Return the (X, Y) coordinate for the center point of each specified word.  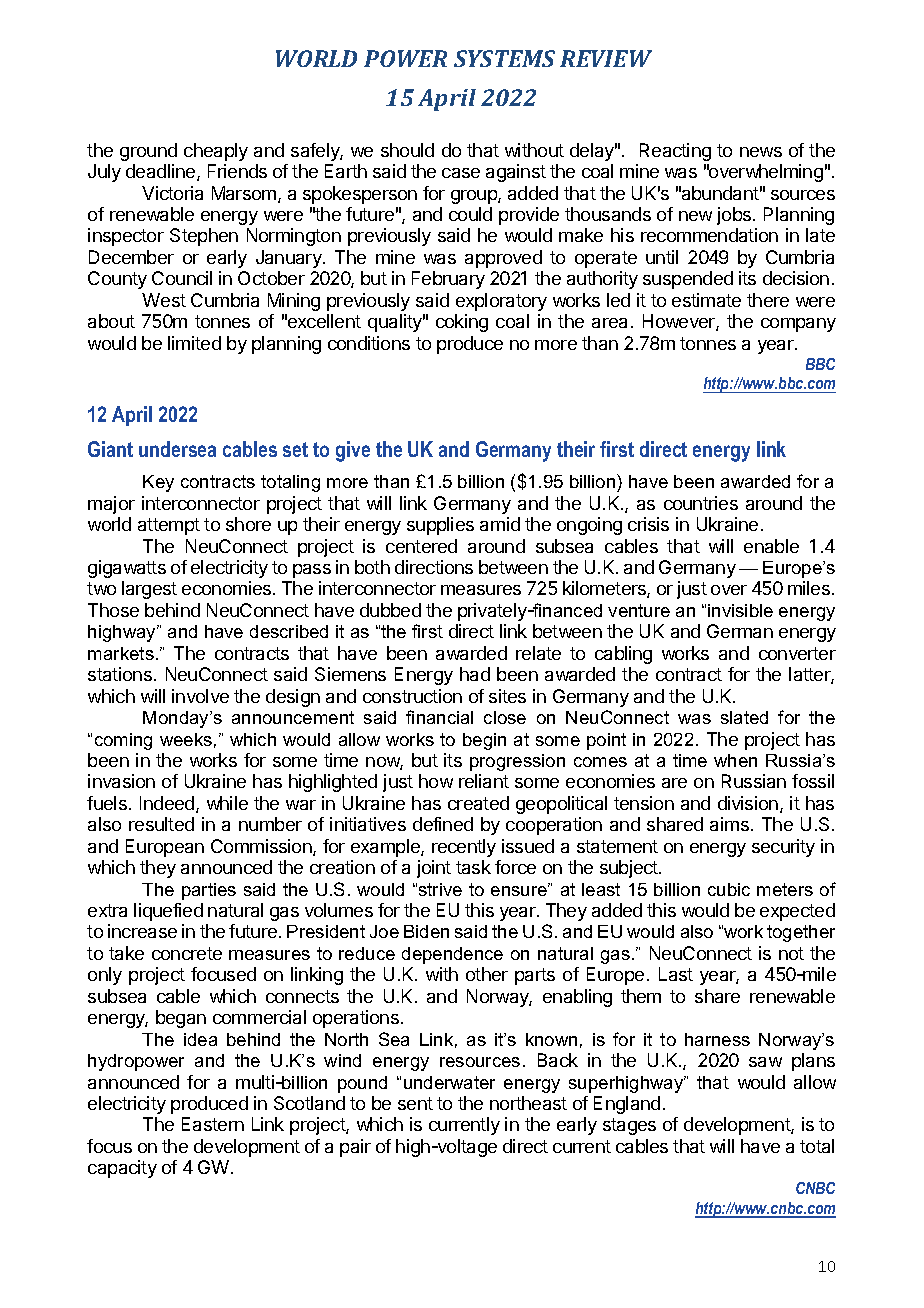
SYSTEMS (504, 58)
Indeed (168, 804)
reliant (484, 781)
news (761, 152)
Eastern (213, 1124)
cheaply (216, 152)
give (353, 451)
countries (701, 503)
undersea (177, 449)
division (748, 803)
